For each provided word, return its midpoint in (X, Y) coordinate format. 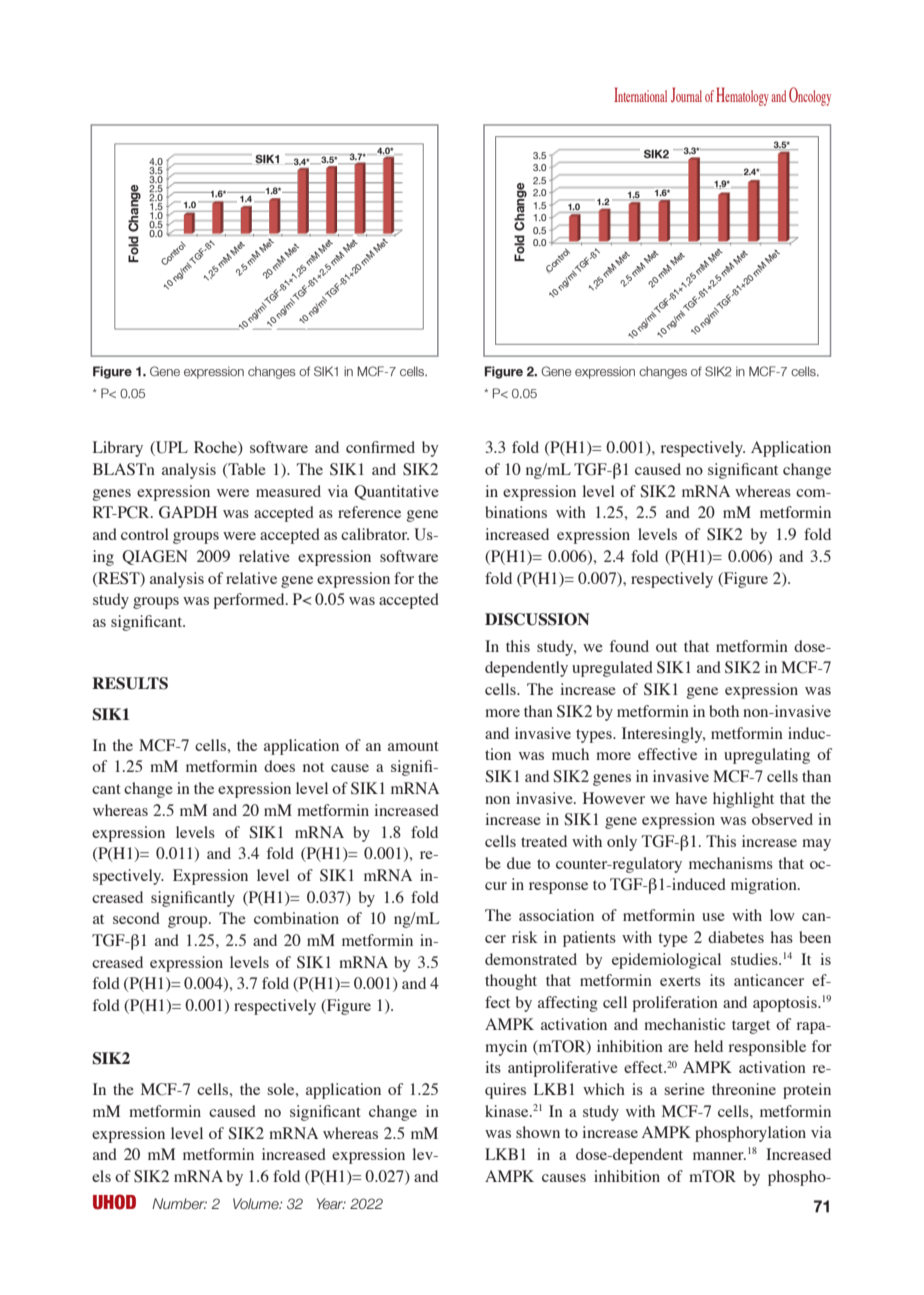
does (279, 766)
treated (544, 841)
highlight (743, 800)
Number (179, 1204)
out (666, 647)
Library (118, 449)
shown (538, 1132)
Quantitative (396, 492)
